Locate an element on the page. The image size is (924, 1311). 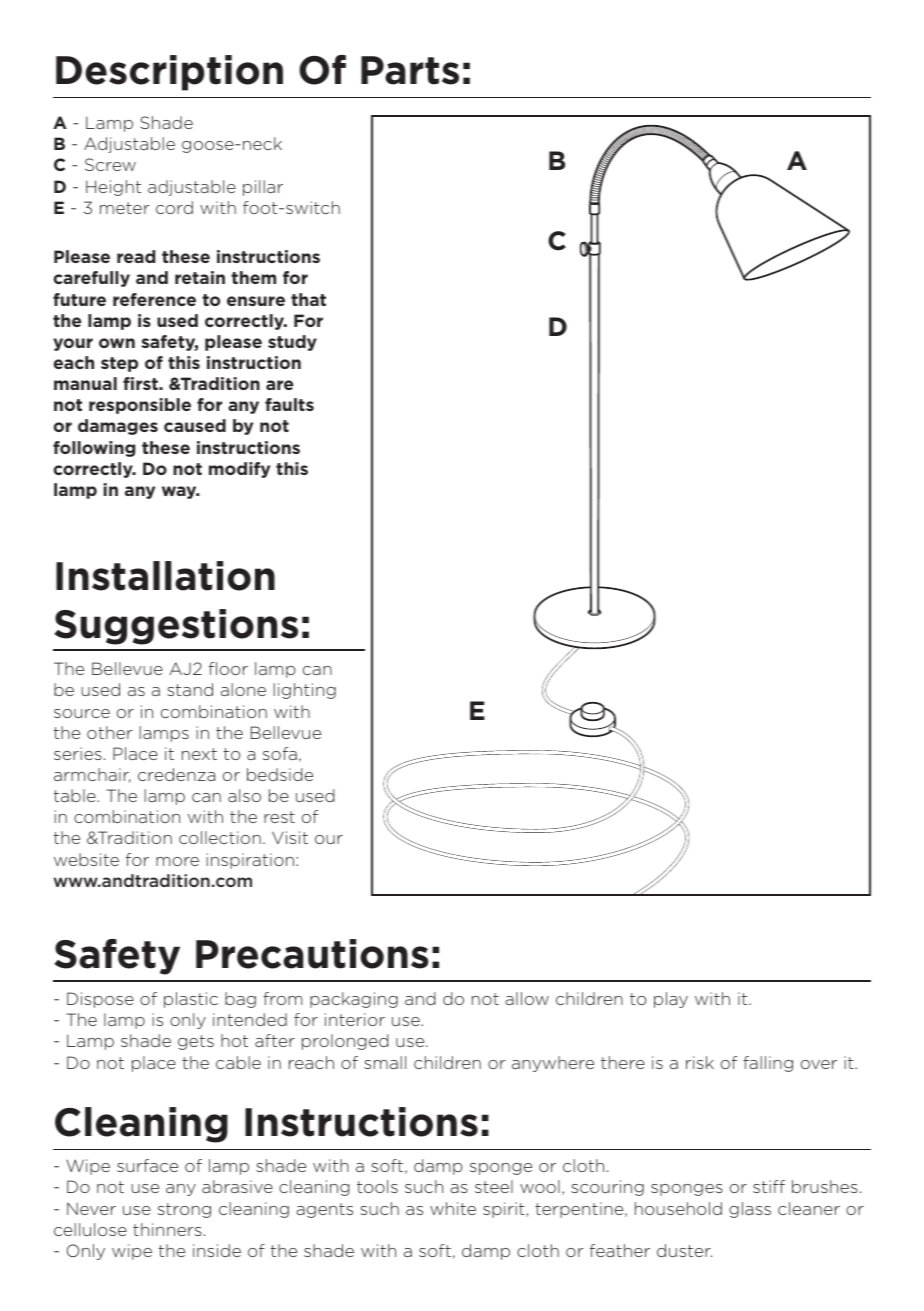
Parts is located at coordinates (410, 70).
